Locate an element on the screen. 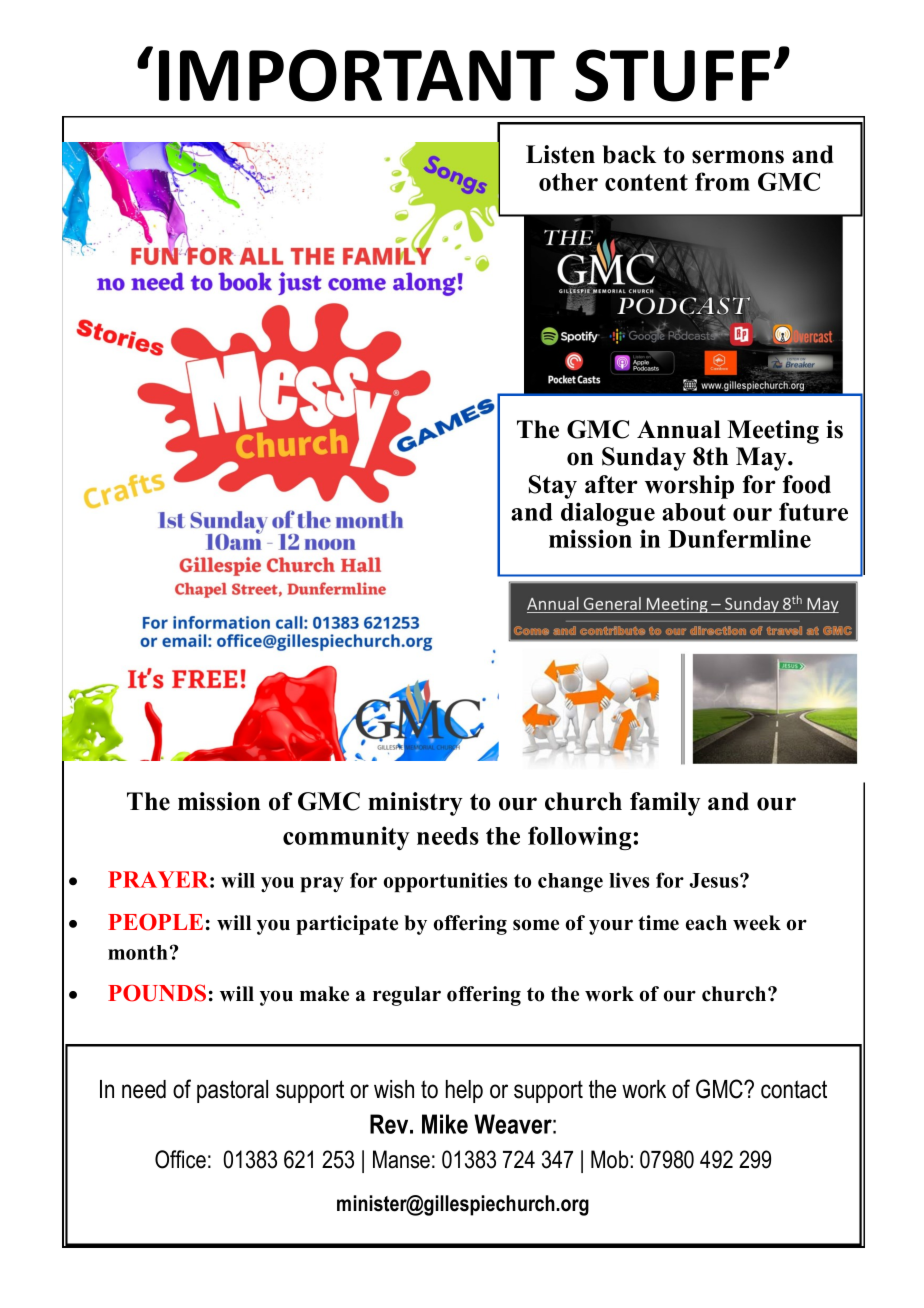 Image resolution: width=924 pixels, height=1308 pixels. Listen is located at coordinates (560, 154).
